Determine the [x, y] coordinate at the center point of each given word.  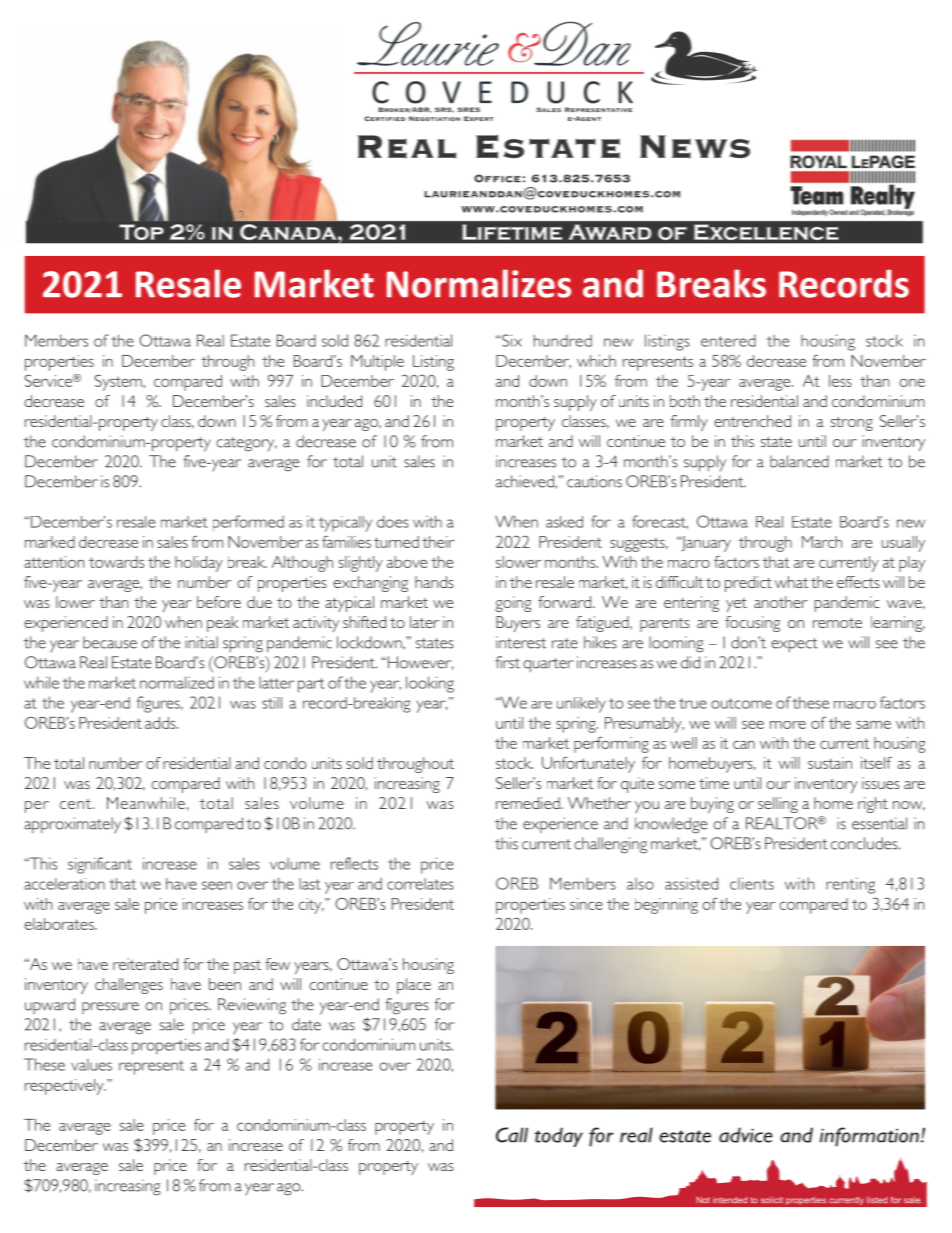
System [119, 382]
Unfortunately [588, 765]
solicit [772, 1200]
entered [728, 341]
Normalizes [479, 283]
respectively [65, 1087]
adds [161, 723]
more [788, 725]
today [559, 1137]
